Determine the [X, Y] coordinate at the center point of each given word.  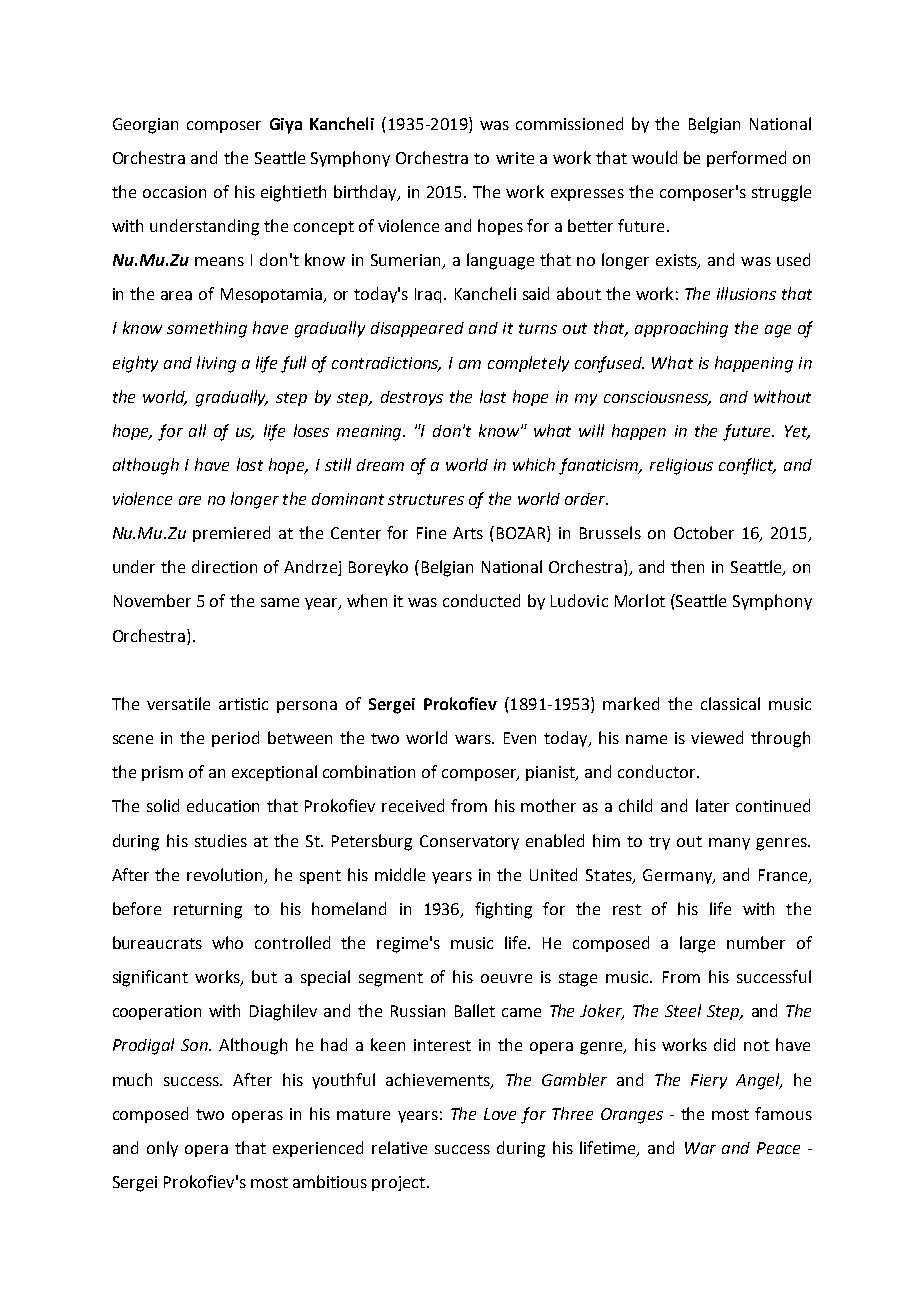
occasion [174, 192]
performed [746, 159]
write [515, 158]
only [162, 1149]
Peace [778, 1148]
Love [500, 1114]
